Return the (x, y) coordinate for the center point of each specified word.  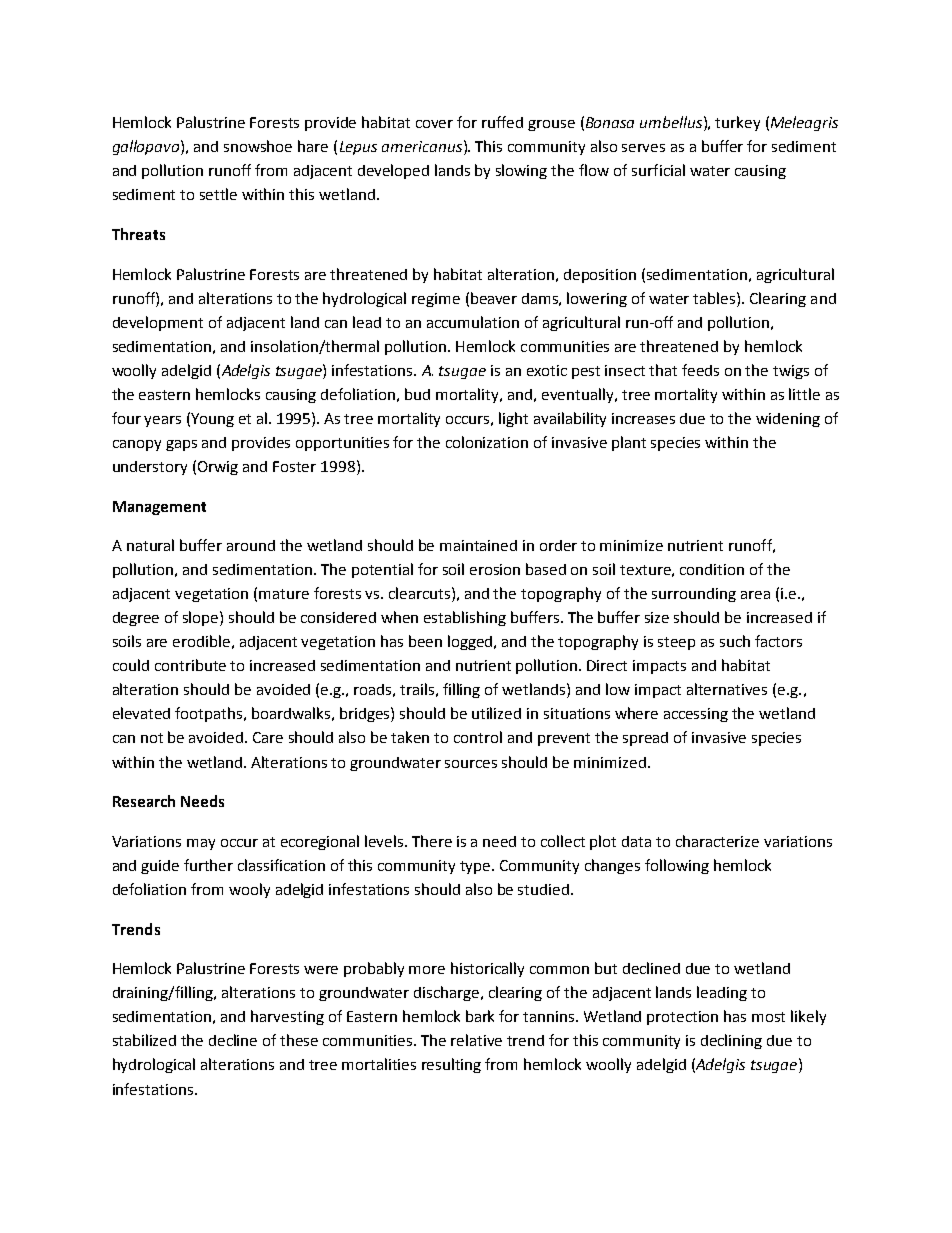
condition (712, 569)
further (208, 865)
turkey (737, 123)
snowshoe (258, 146)
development (158, 323)
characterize (717, 841)
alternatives (727, 689)
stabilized (144, 1040)
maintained (478, 545)
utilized (496, 713)
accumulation (473, 322)
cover (434, 124)
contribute (190, 665)
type (476, 867)
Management (159, 508)
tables (715, 298)
